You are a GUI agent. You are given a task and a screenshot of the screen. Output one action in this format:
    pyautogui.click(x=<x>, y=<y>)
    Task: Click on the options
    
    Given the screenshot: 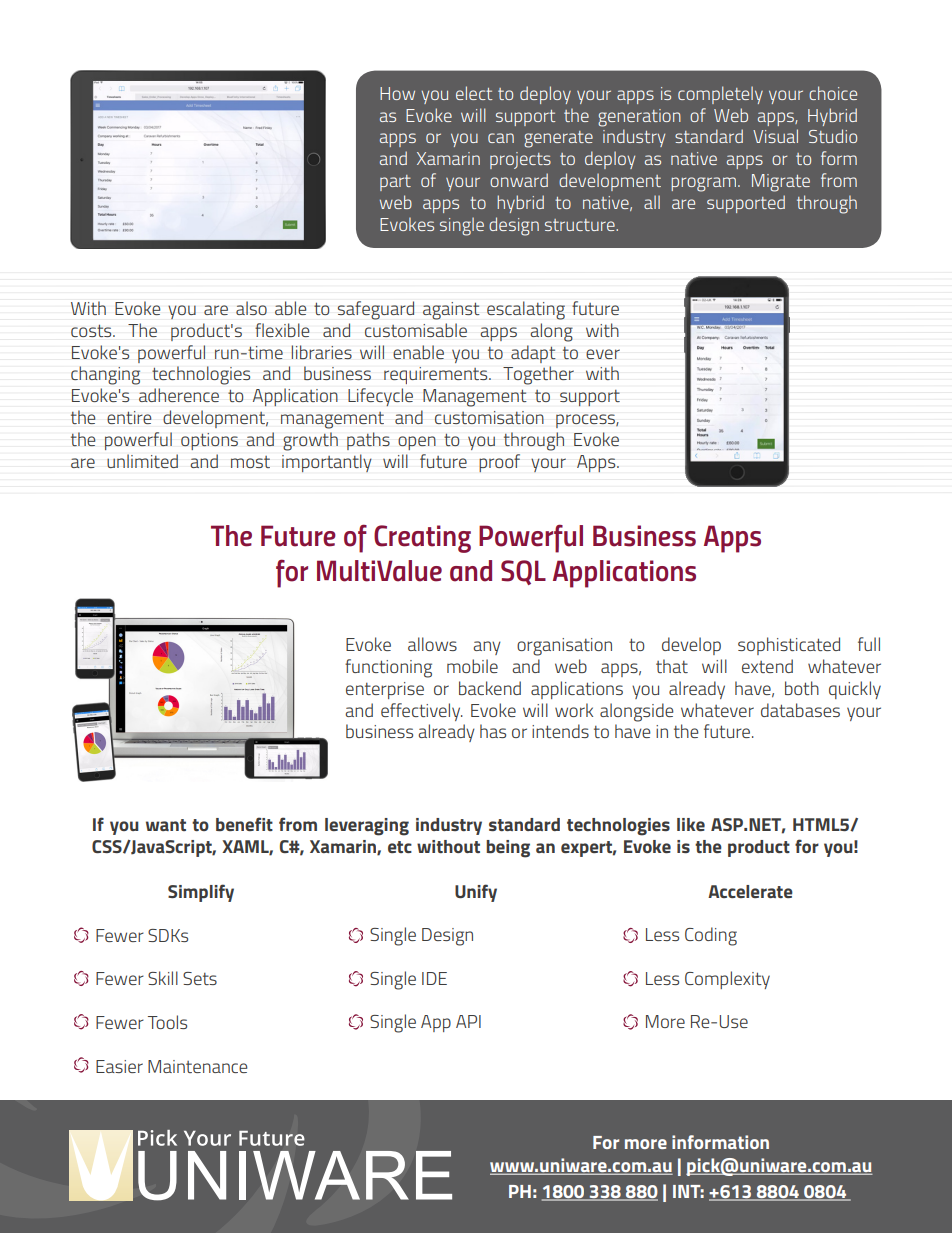 What is the action you would take?
    pyautogui.click(x=209, y=441)
